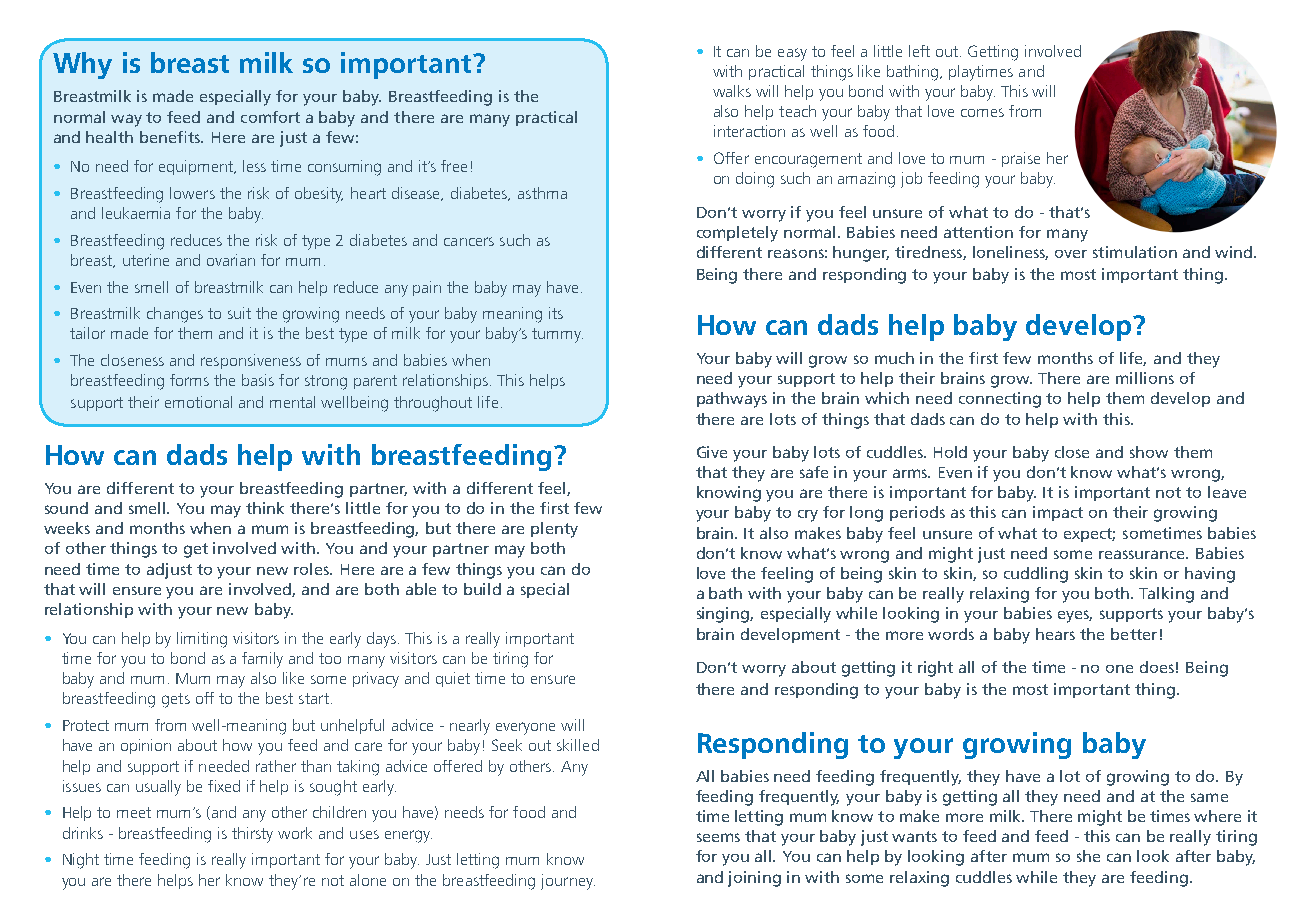 Image resolution: width=1303 pixels, height=924 pixels. What do you see at coordinates (732, 91) in the screenshot?
I see `walks` at bounding box center [732, 91].
